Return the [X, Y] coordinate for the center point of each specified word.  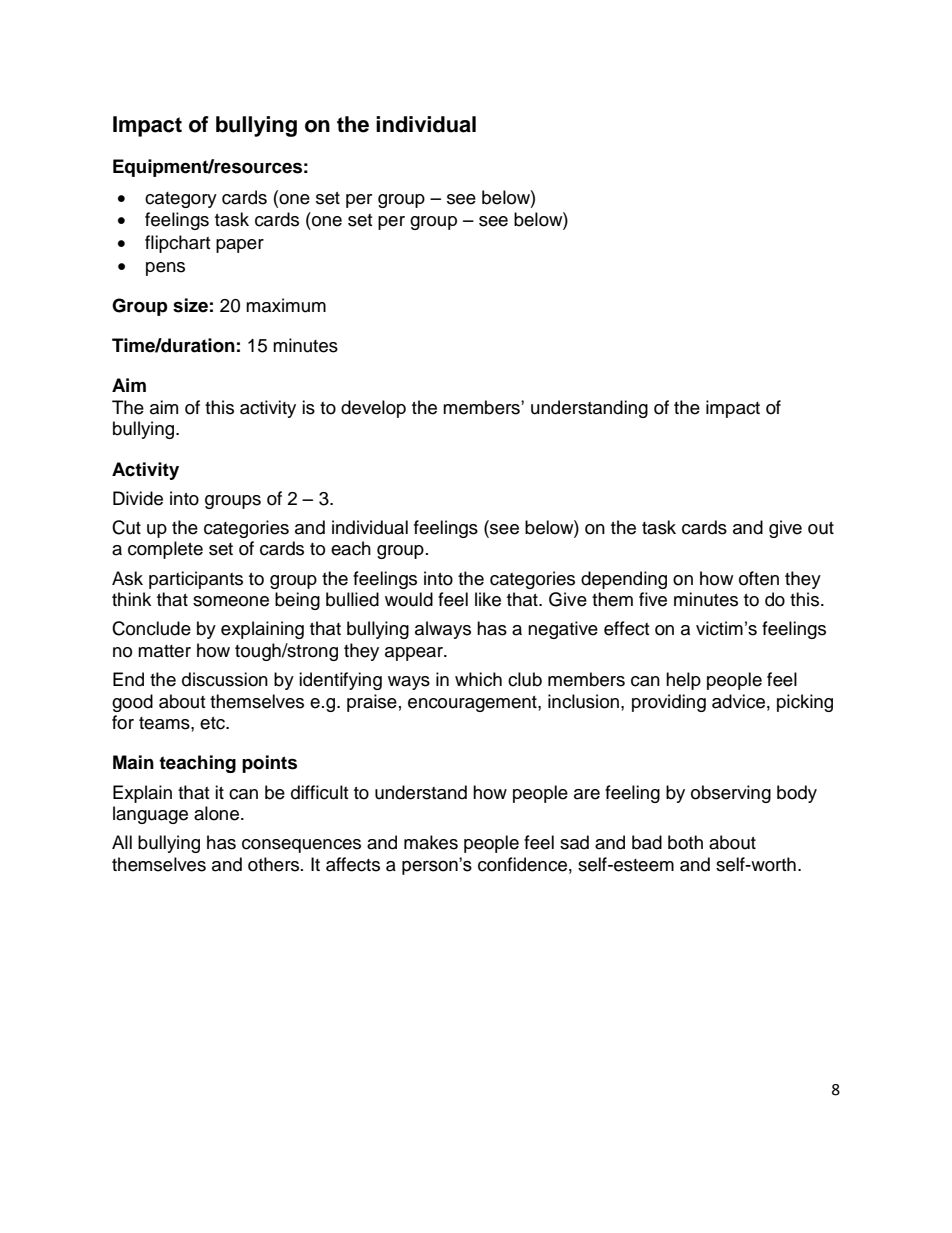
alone [216, 813]
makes [431, 842]
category [181, 200]
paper [240, 246]
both [685, 842]
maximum [286, 305]
